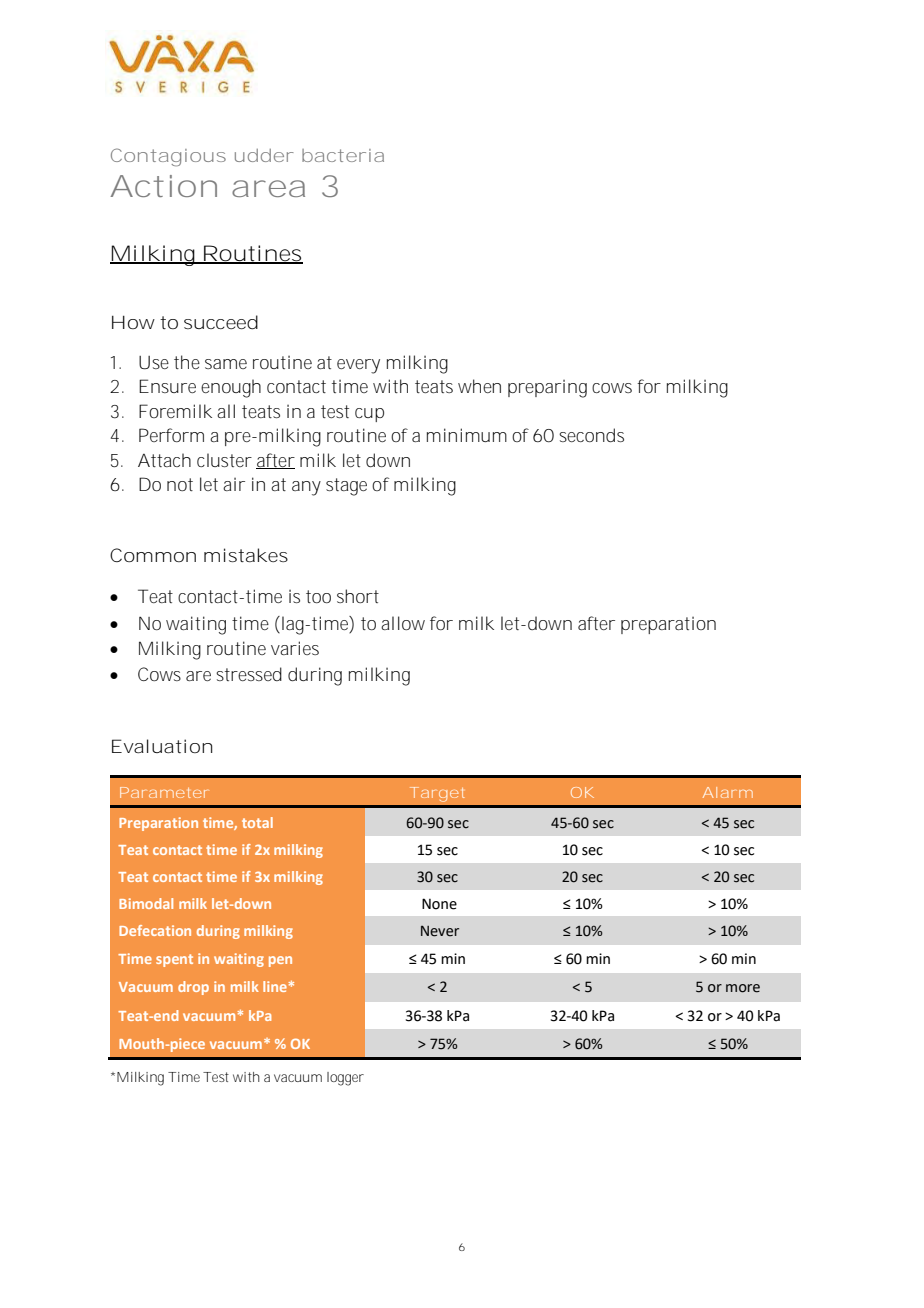 Image resolution: width=924 pixels, height=1308 pixels. What do you see at coordinates (547, 389) in the image?
I see `preparing` at bounding box center [547, 389].
